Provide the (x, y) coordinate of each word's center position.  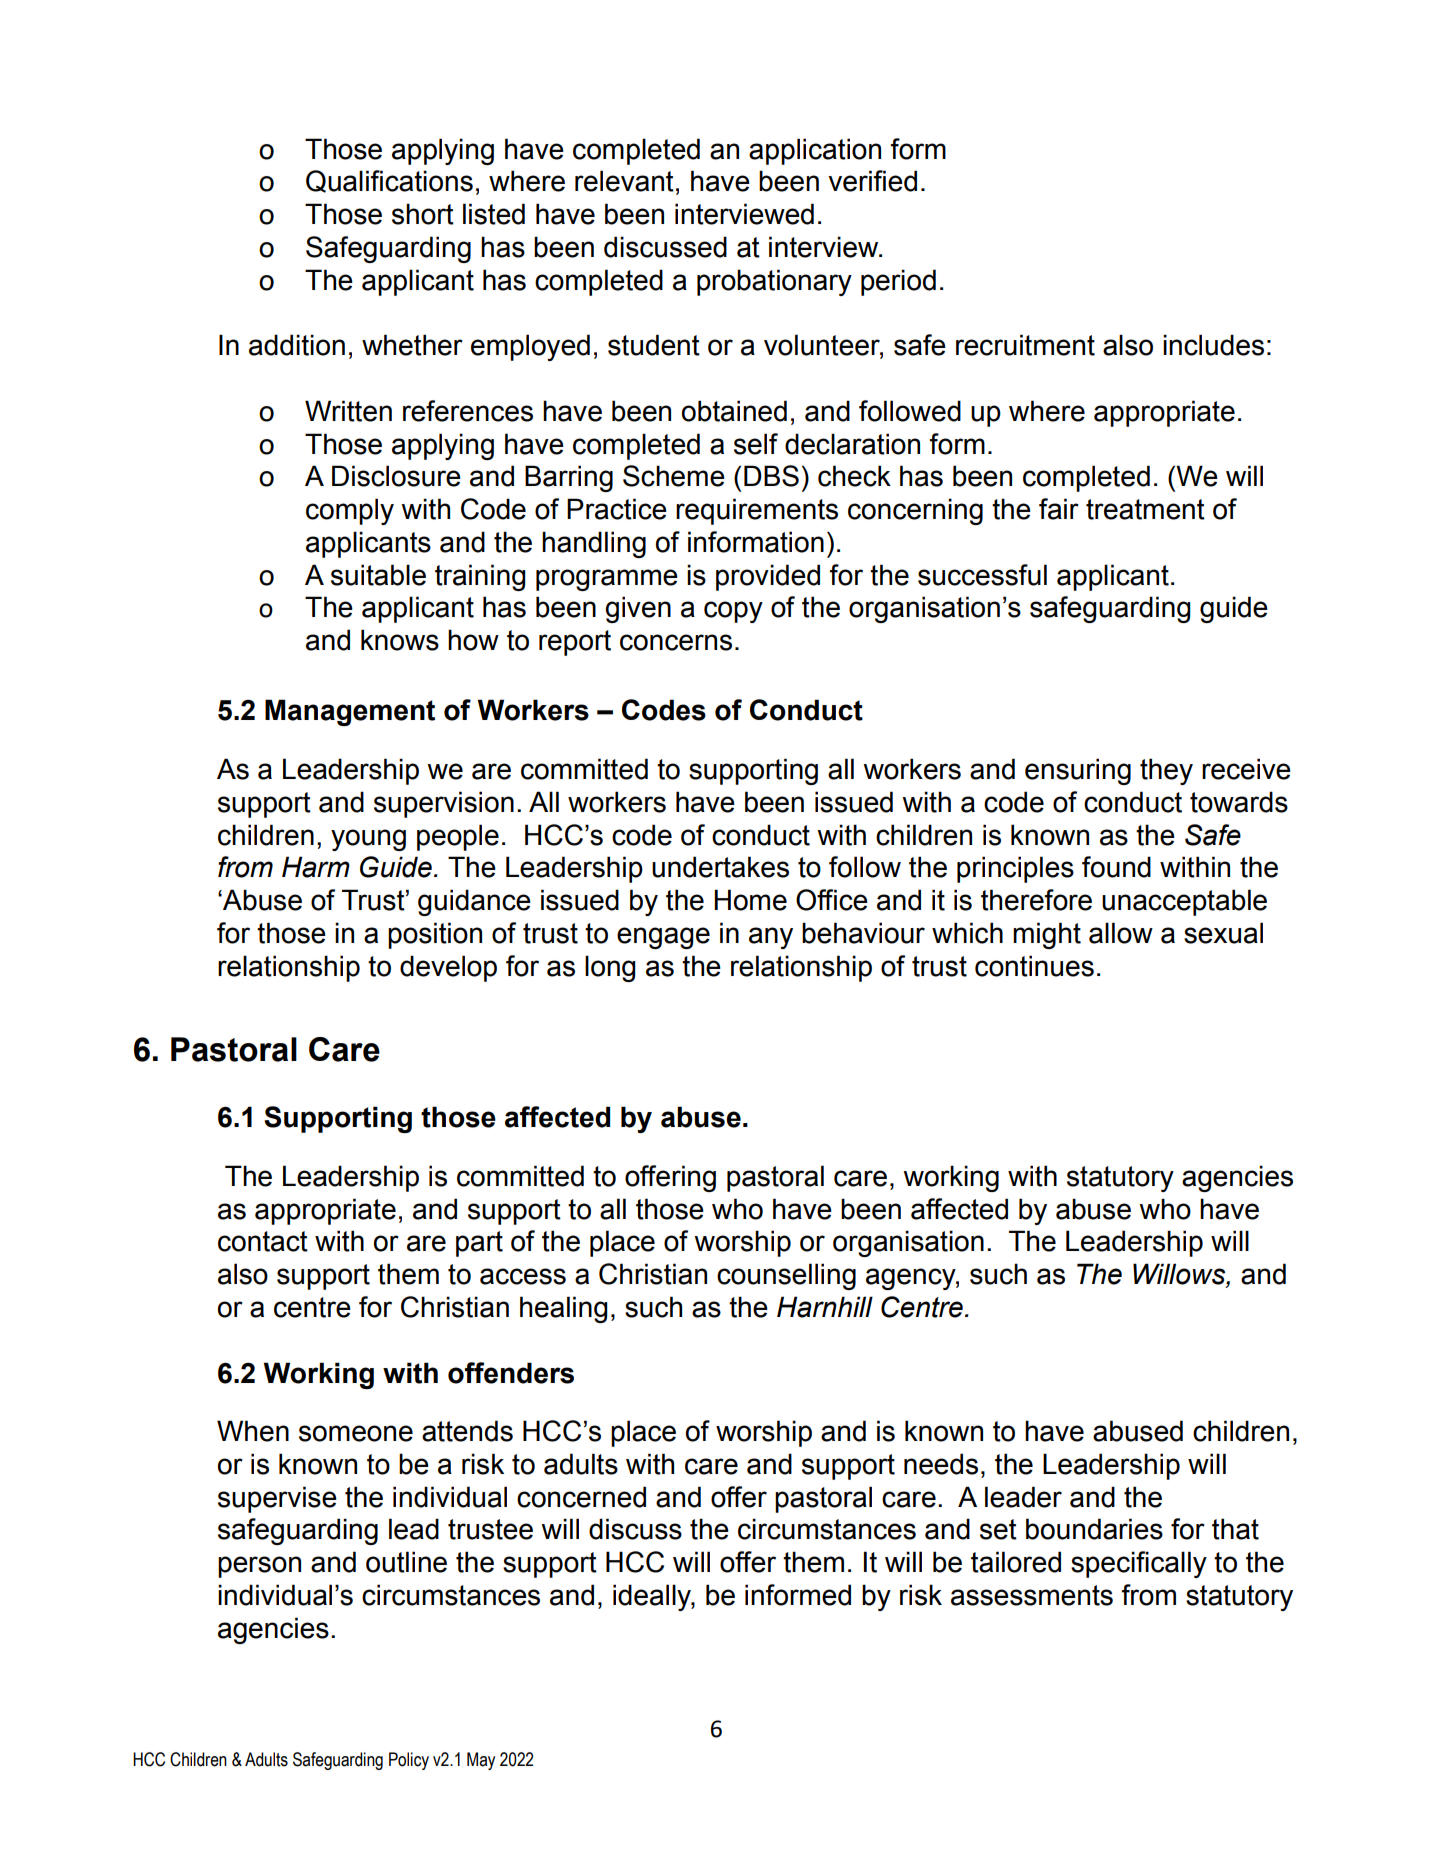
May (481, 1761)
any (771, 938)
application (815, 151)
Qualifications (389, 181)
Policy (409, 1761)
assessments (1032, 1595)
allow (1121, 933)
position (435, 935)
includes (1213, 345)
